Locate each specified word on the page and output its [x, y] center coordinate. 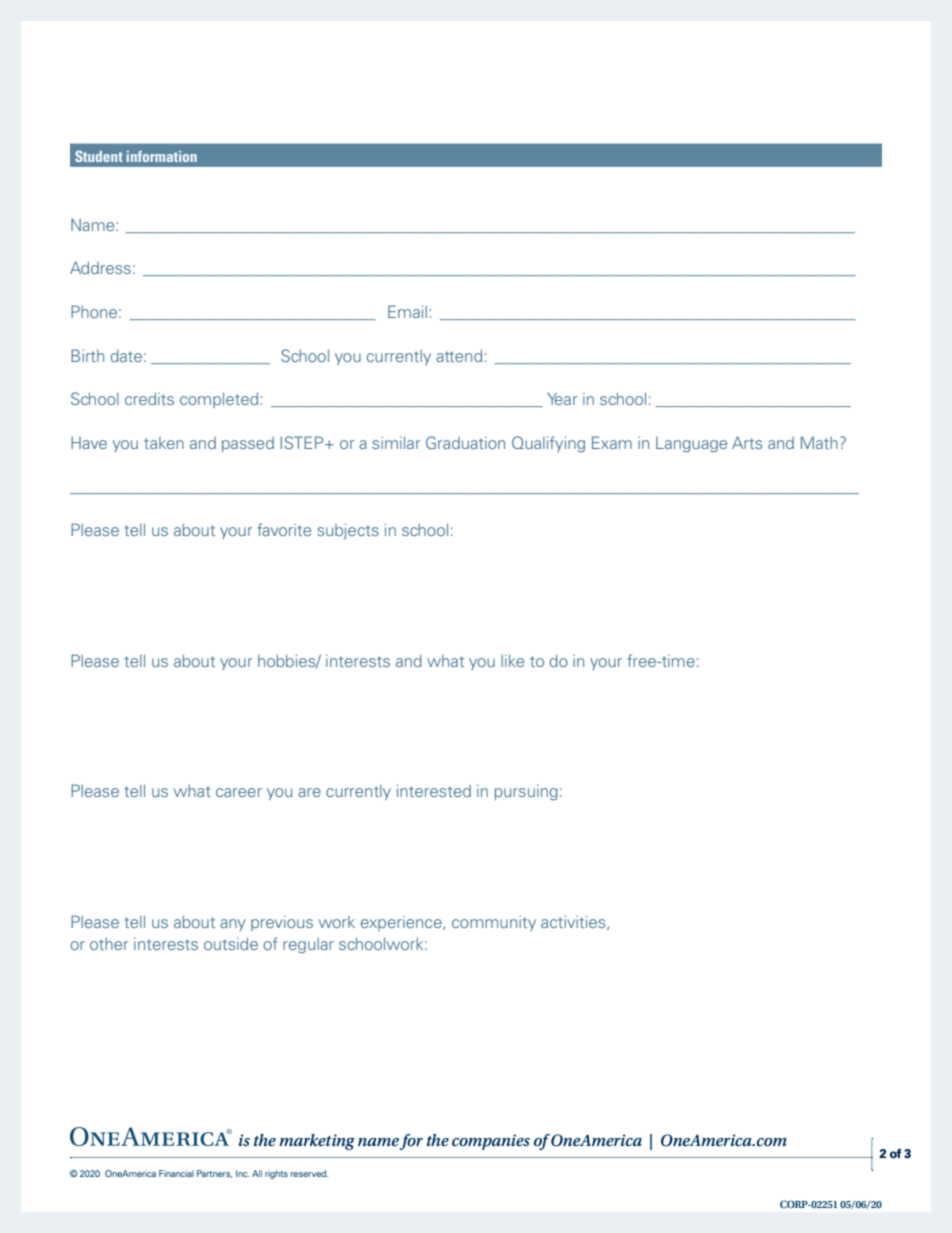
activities [574, 922]
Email [407, 311]
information [162, 156]
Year [562, 398]
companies [491, 1142]
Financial [176, 1173]
